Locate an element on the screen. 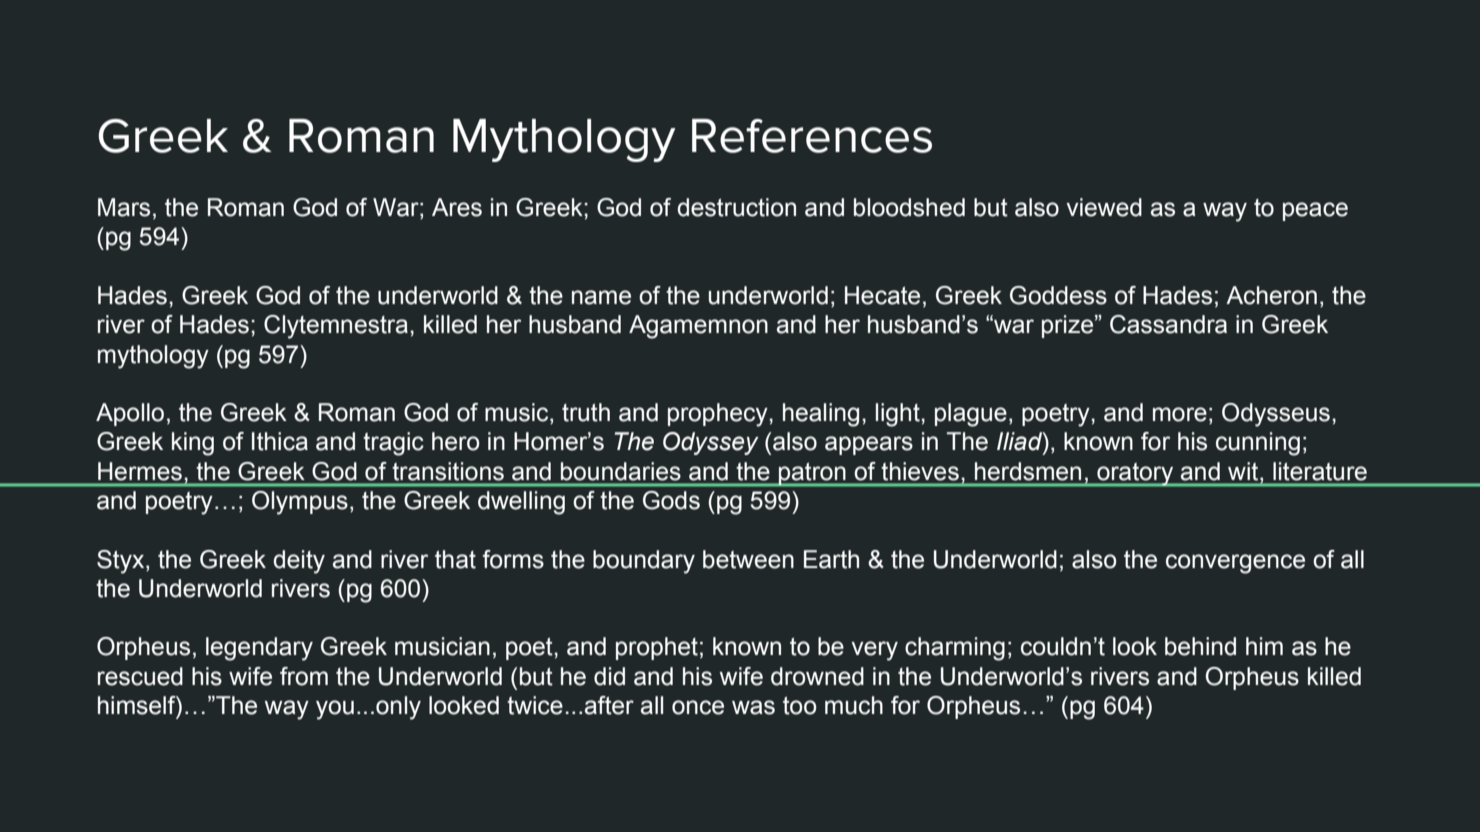 Image resolution: width=1480 pixels, height=832 pixels. Mars is located at coordinates (124, 207).
